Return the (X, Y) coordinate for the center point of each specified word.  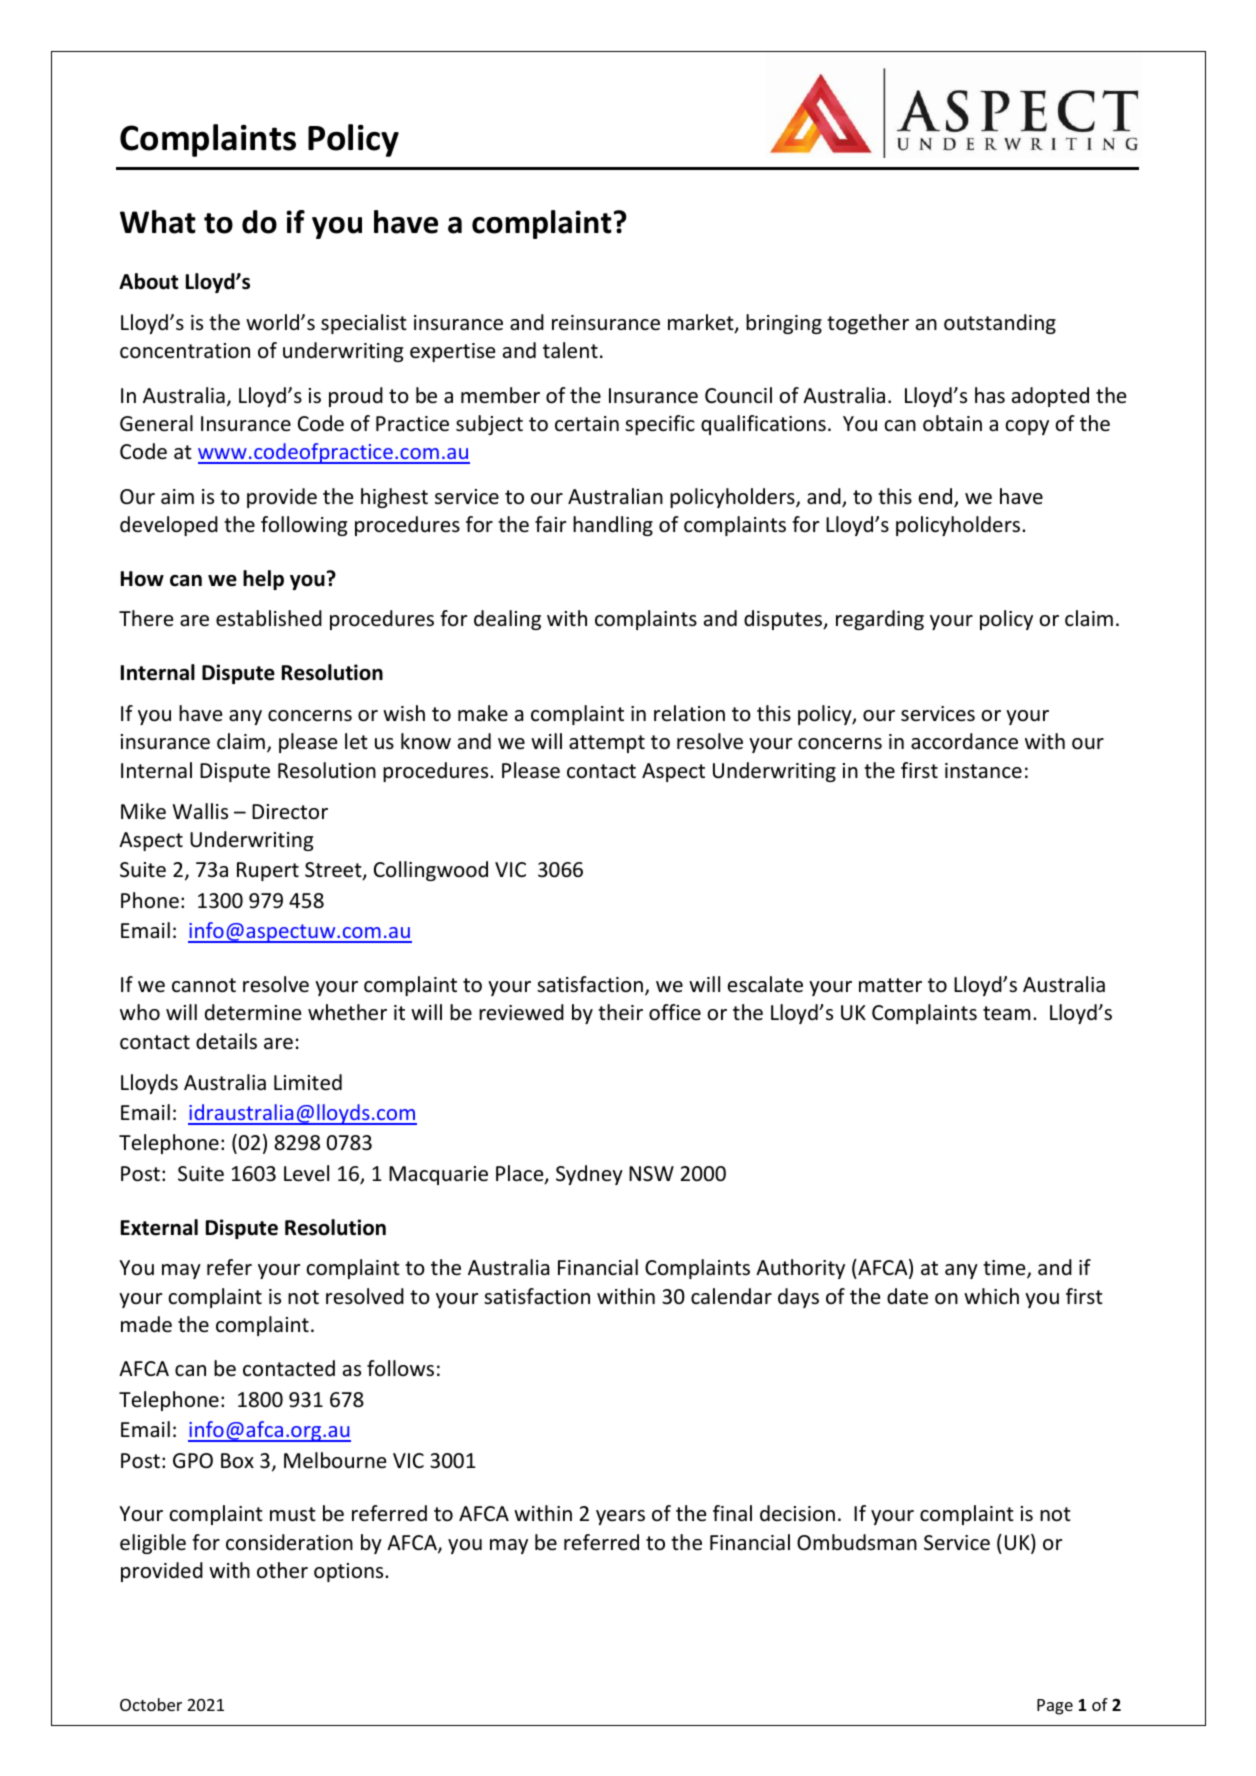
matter (890, 985)
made (146, 1324)
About (148, 281)
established (269, 618)
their (620, 1012)
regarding (880, 620)
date (907, 1296)
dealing (507, 620)
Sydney (589, 1175)
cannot (204, 985)
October (151, 1704)
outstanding (1000, 324)
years (620, 1517)
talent (570, 350)
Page (1055, 1707)
